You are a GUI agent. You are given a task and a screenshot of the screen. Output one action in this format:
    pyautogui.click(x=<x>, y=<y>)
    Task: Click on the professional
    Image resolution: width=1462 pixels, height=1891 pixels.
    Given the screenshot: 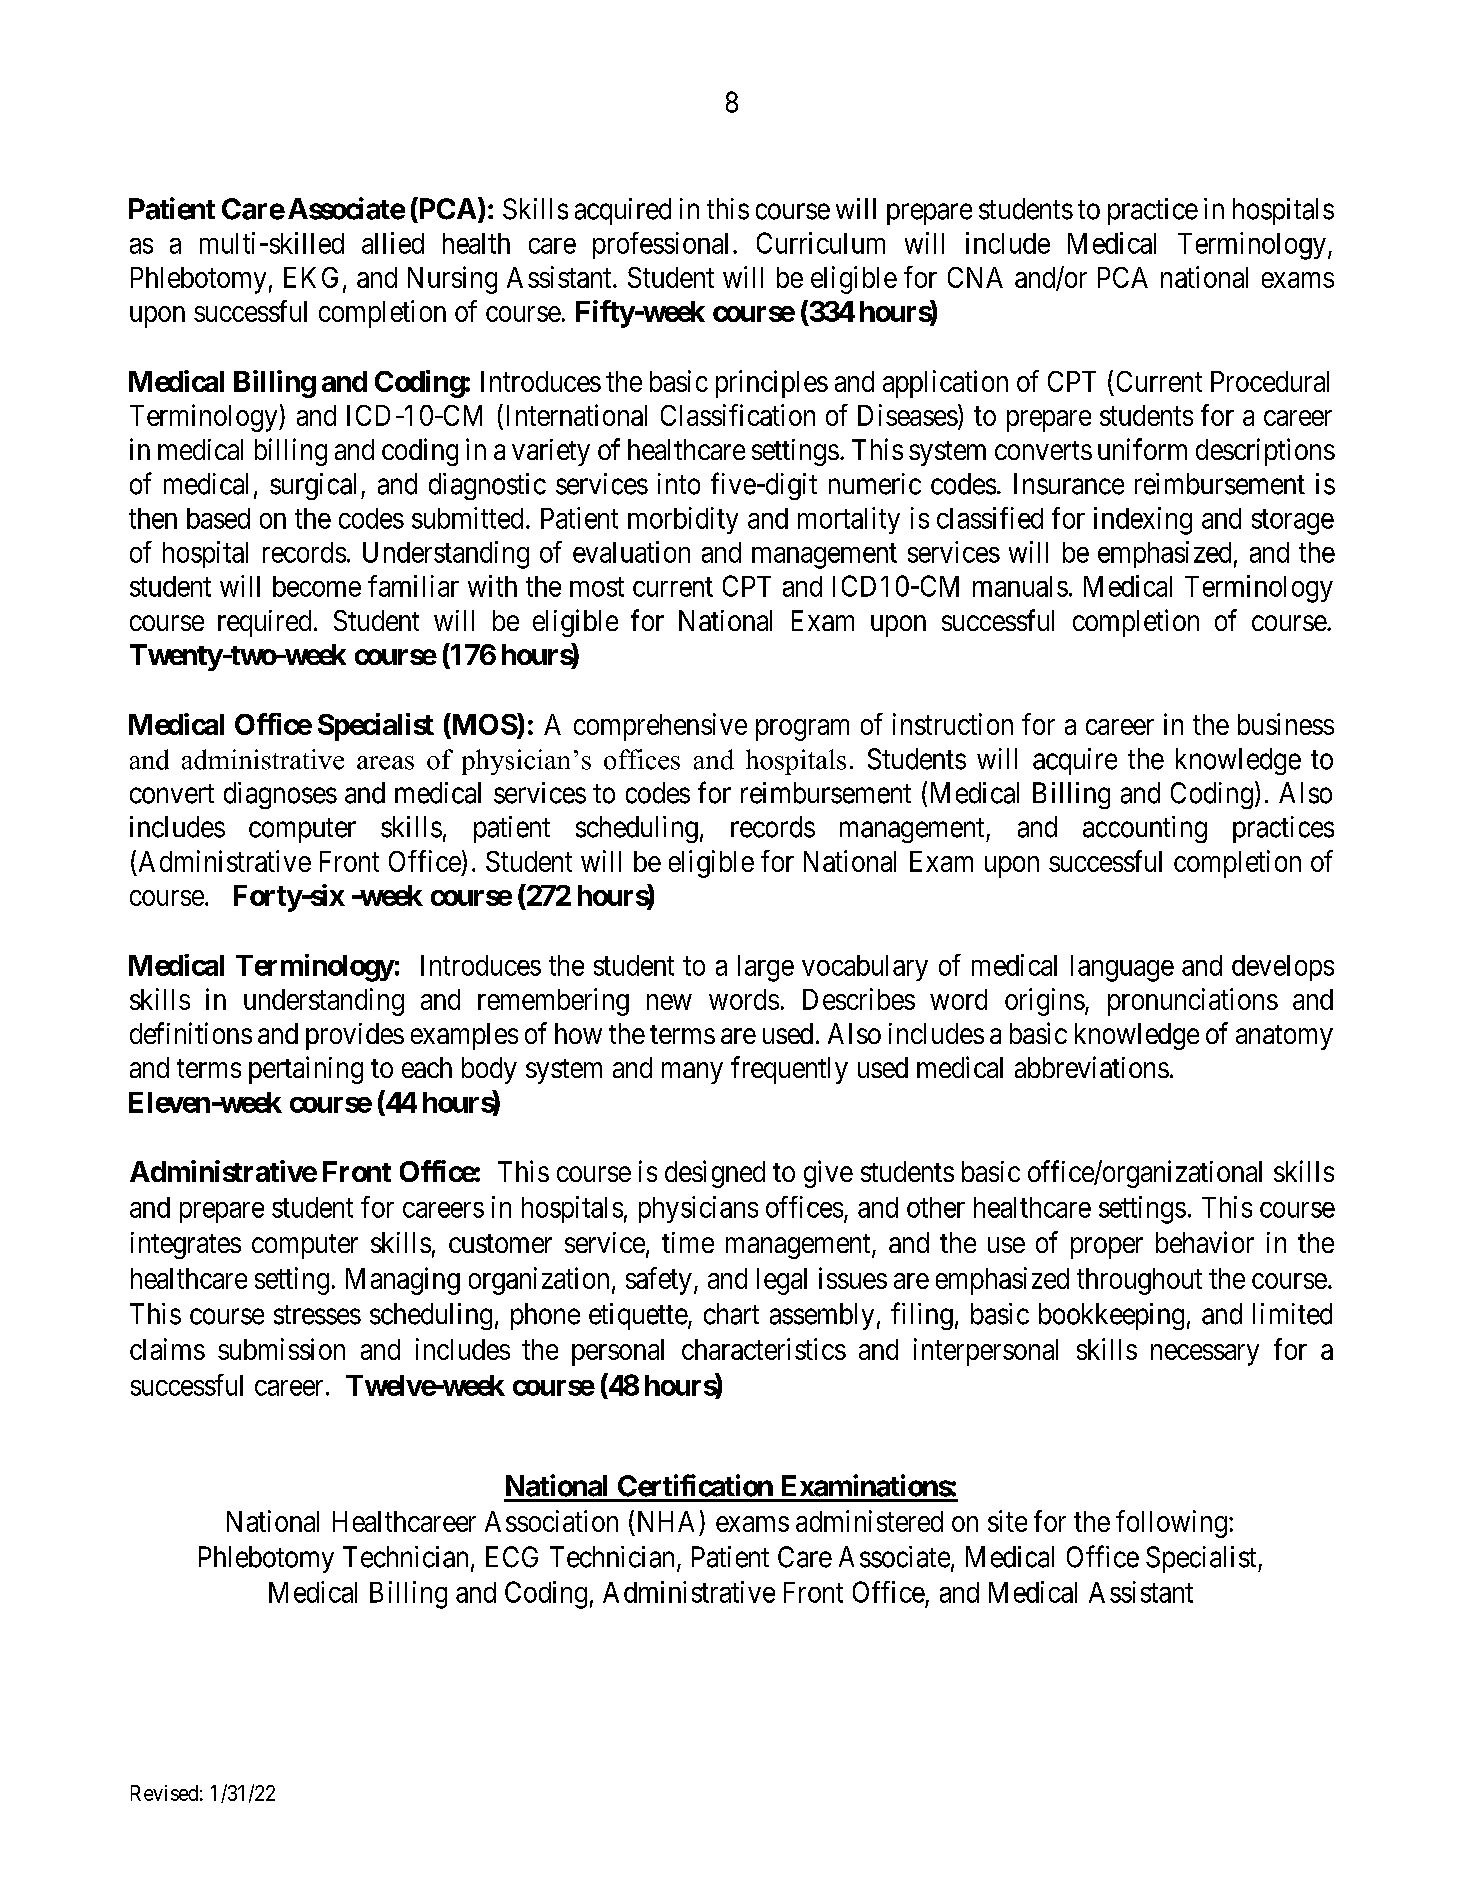 What is the action you would take?
    pyautogui.click(x=660, y=245)
